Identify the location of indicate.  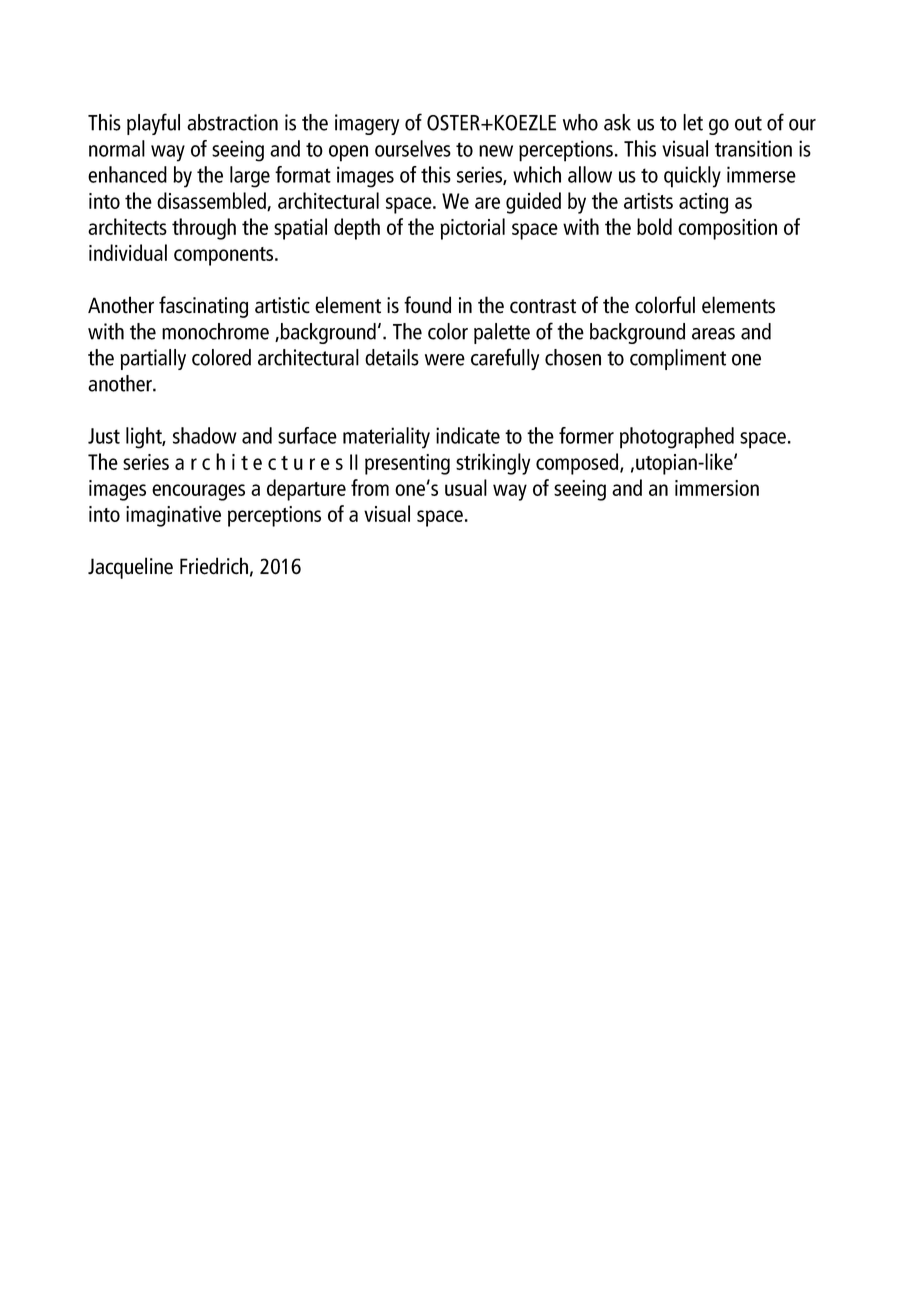
(468, 435).
